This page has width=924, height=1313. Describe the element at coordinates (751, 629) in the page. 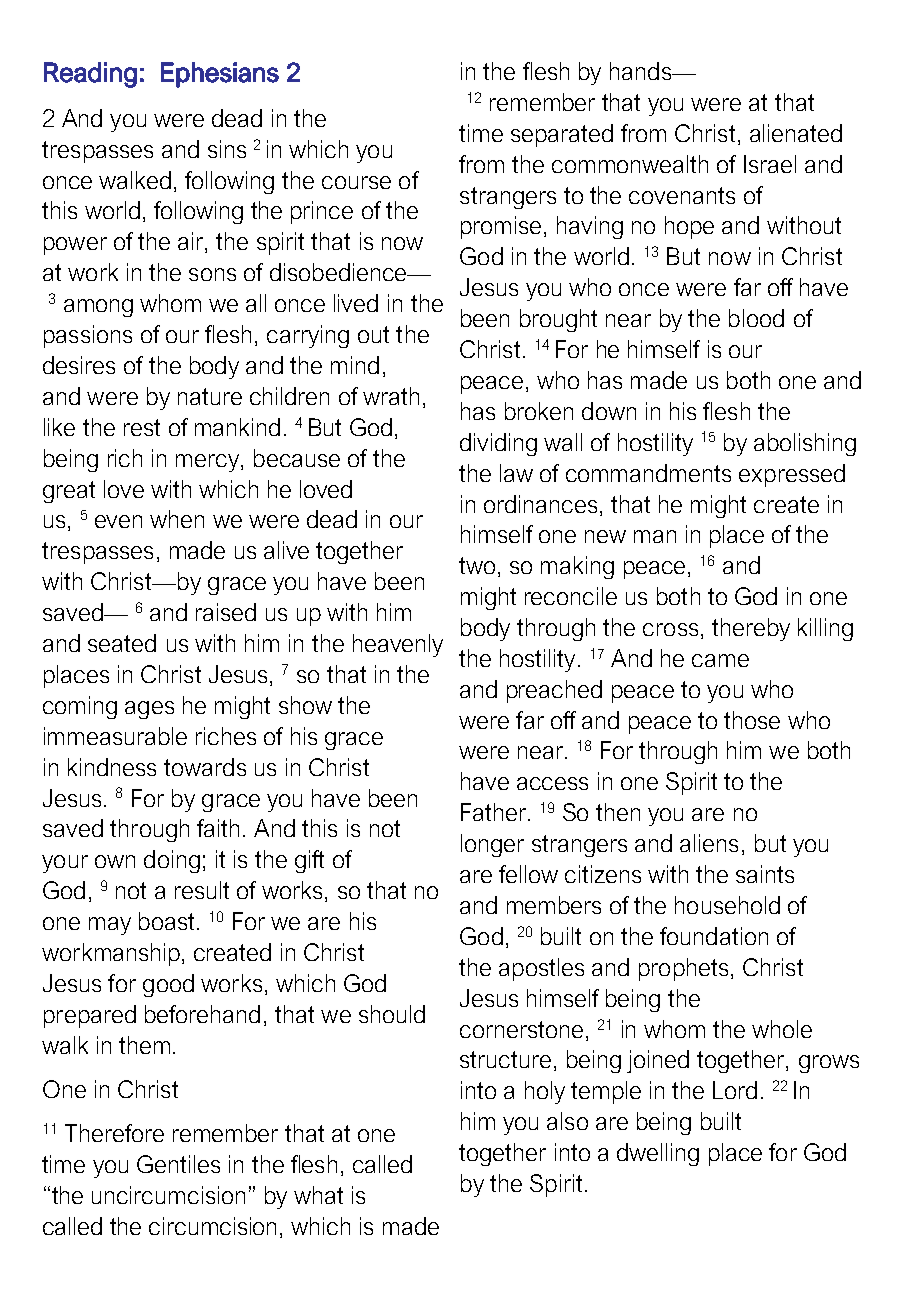

I see `thereby` at that location.
